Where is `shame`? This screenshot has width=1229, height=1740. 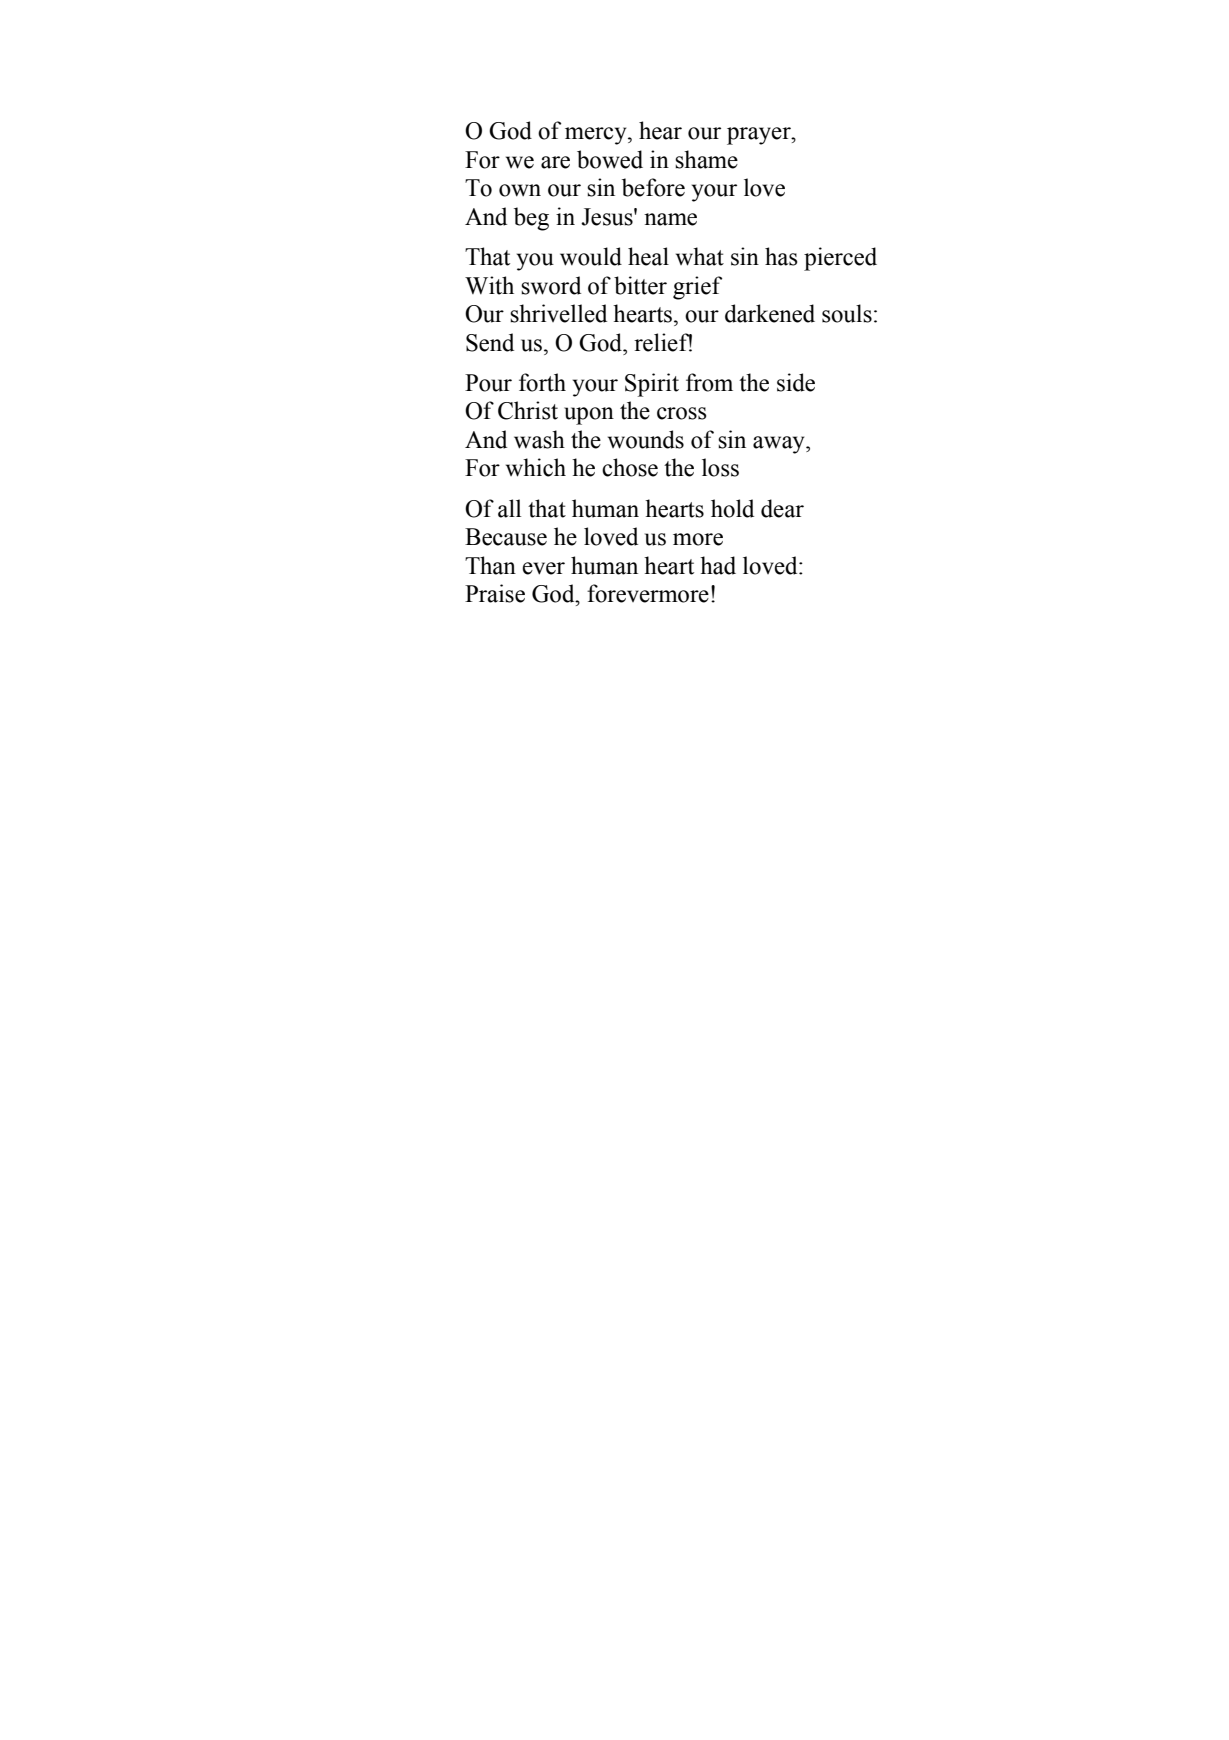 shame is located at coordinates (706, 159).
